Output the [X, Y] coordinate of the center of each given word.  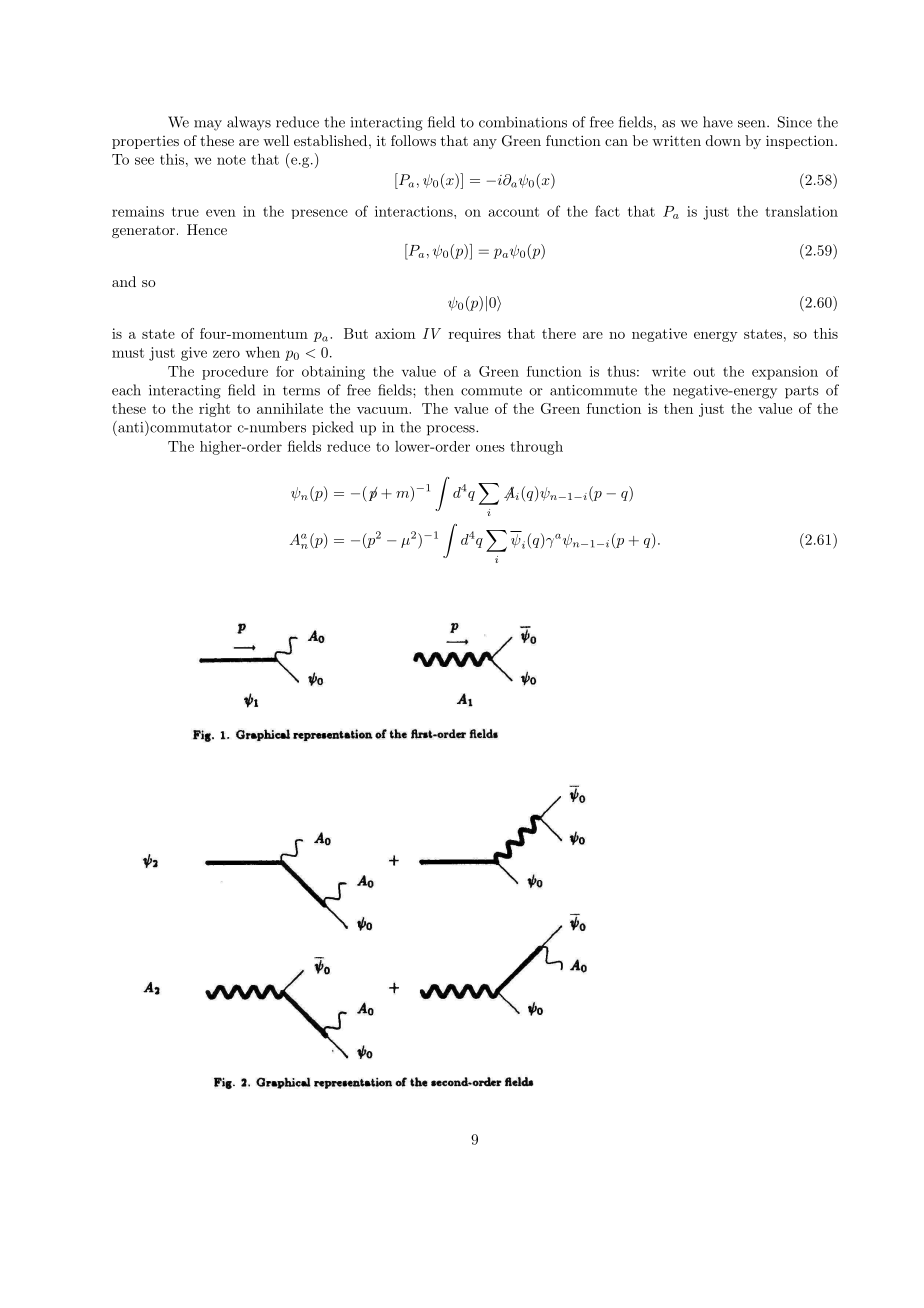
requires [475, 335]
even [221, 213]
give [194, 354]
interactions [415, 211]
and [124, 281]
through [536, 448]
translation [801, 211]
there [559, 333]
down [723, 140]
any [485, 144]
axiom [395, 333]
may [208, 125]
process [452, 430]
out [704, 372]
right [214, 410]
